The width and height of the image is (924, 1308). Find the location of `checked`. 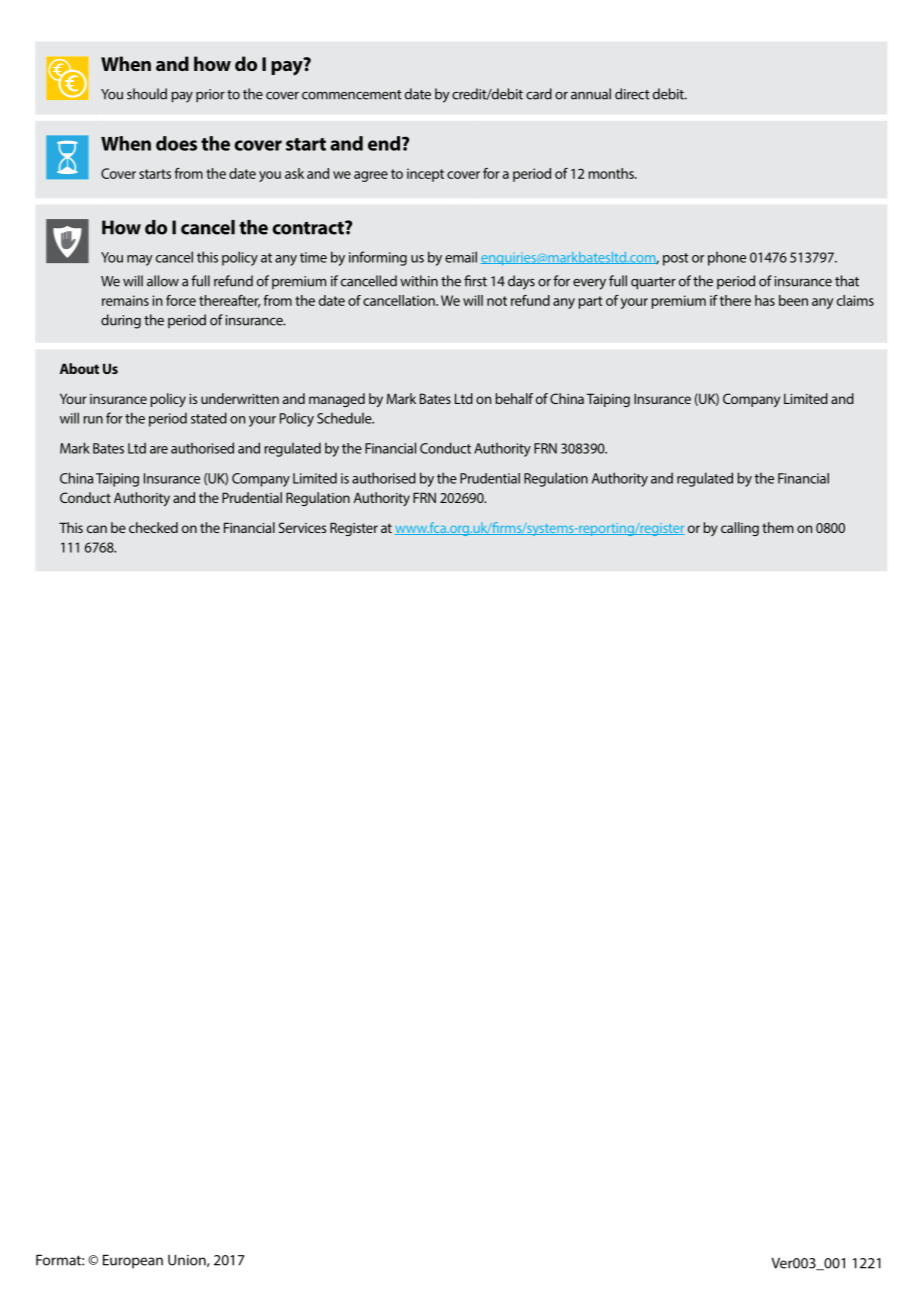

checked is located at coordinates (153, 527).
